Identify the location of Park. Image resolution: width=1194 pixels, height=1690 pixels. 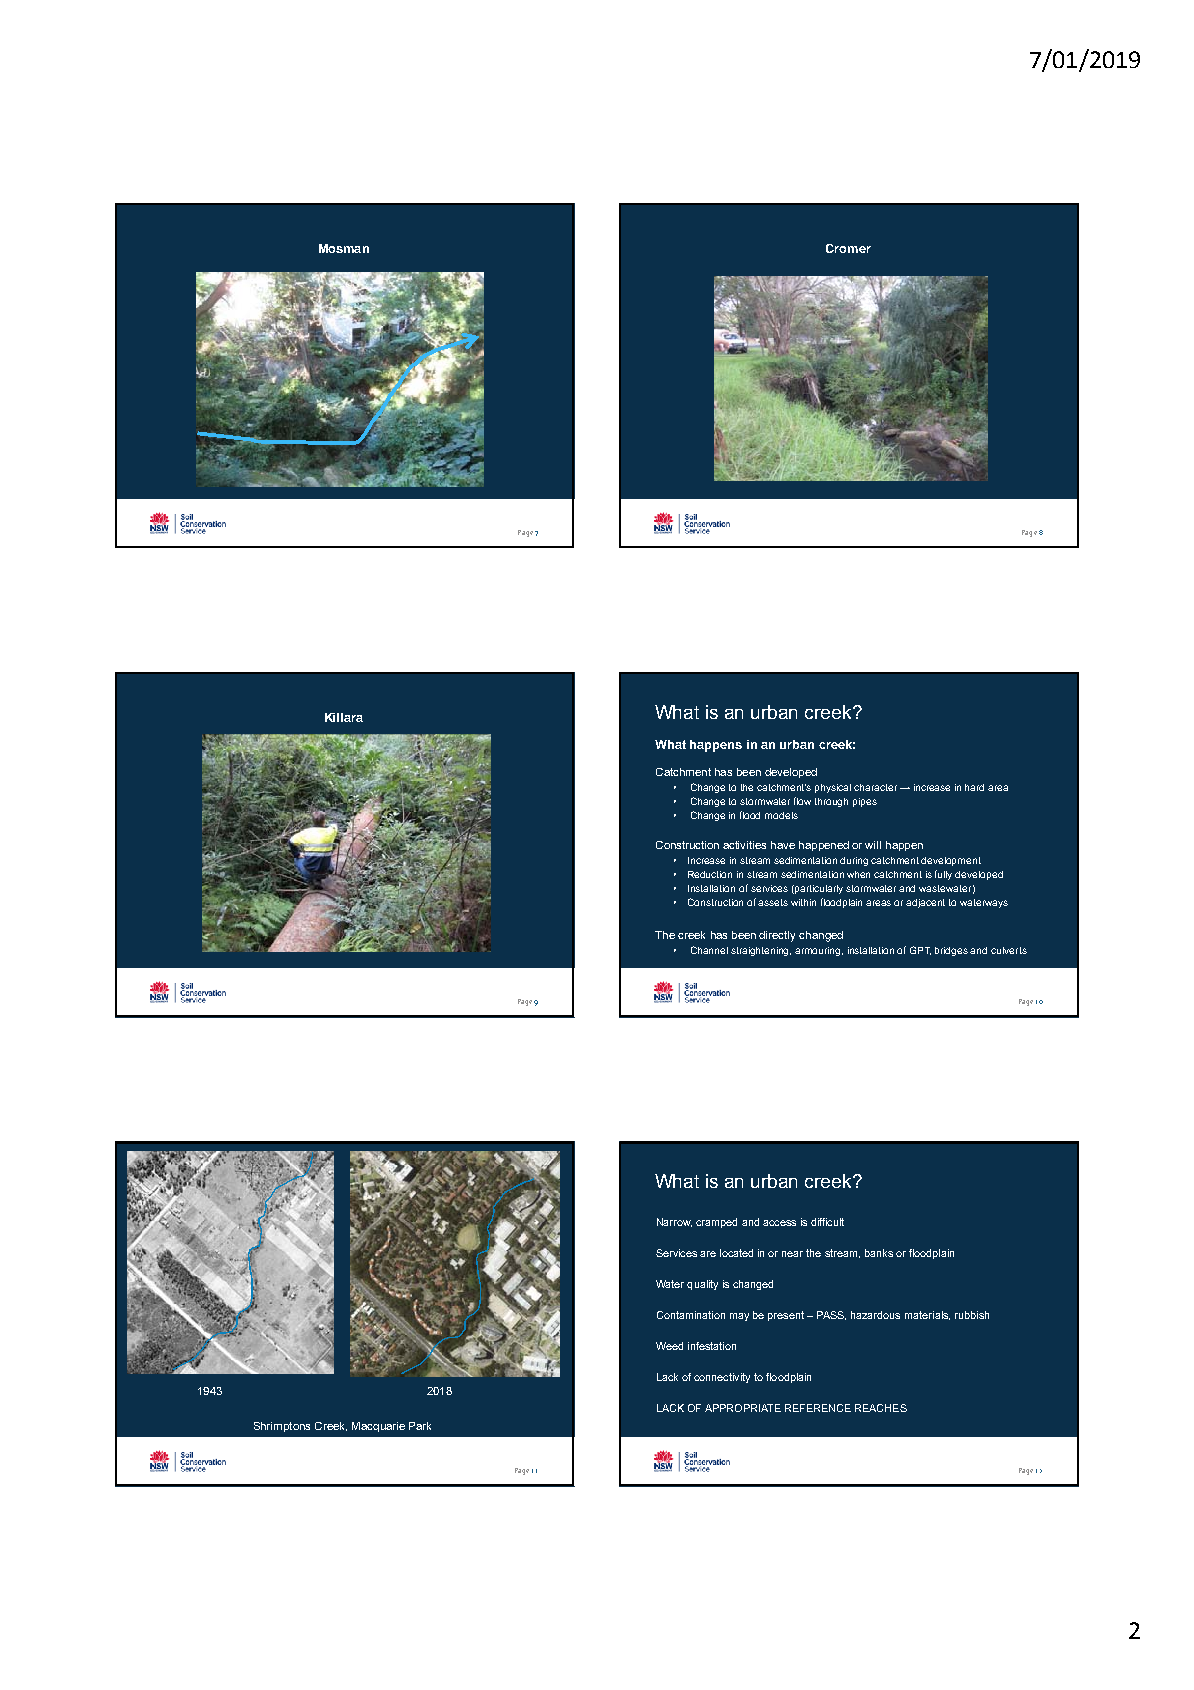
(420, 1426).
